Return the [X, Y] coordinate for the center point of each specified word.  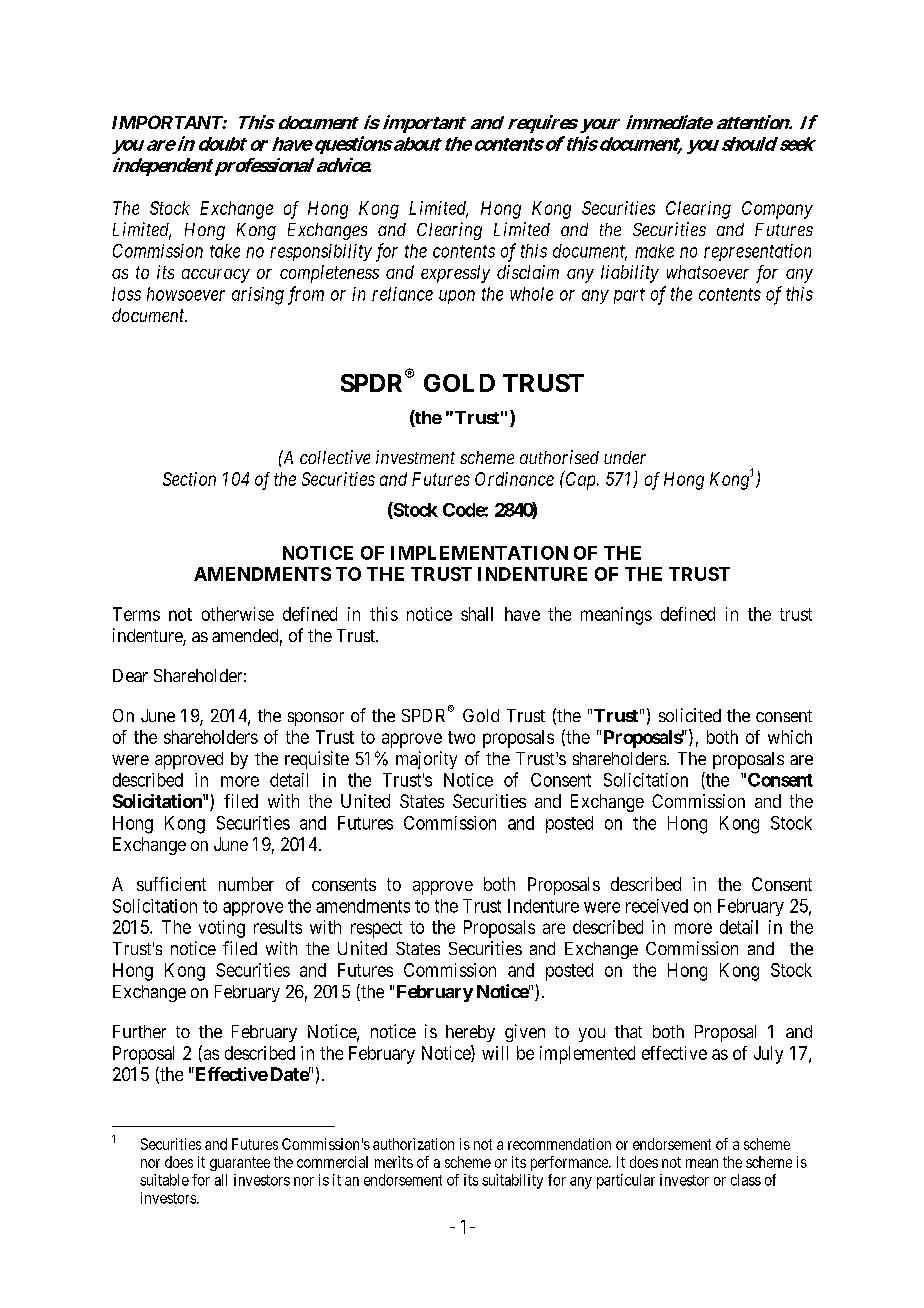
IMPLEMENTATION [479, 553]
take [225, 251]
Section [189, 479]
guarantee [240, 1164]
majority [426, 760]
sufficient [171, 884]
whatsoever [708, 272]
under [625, 457]
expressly [455, 274]
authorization [413, 1144]
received [657, 906]
